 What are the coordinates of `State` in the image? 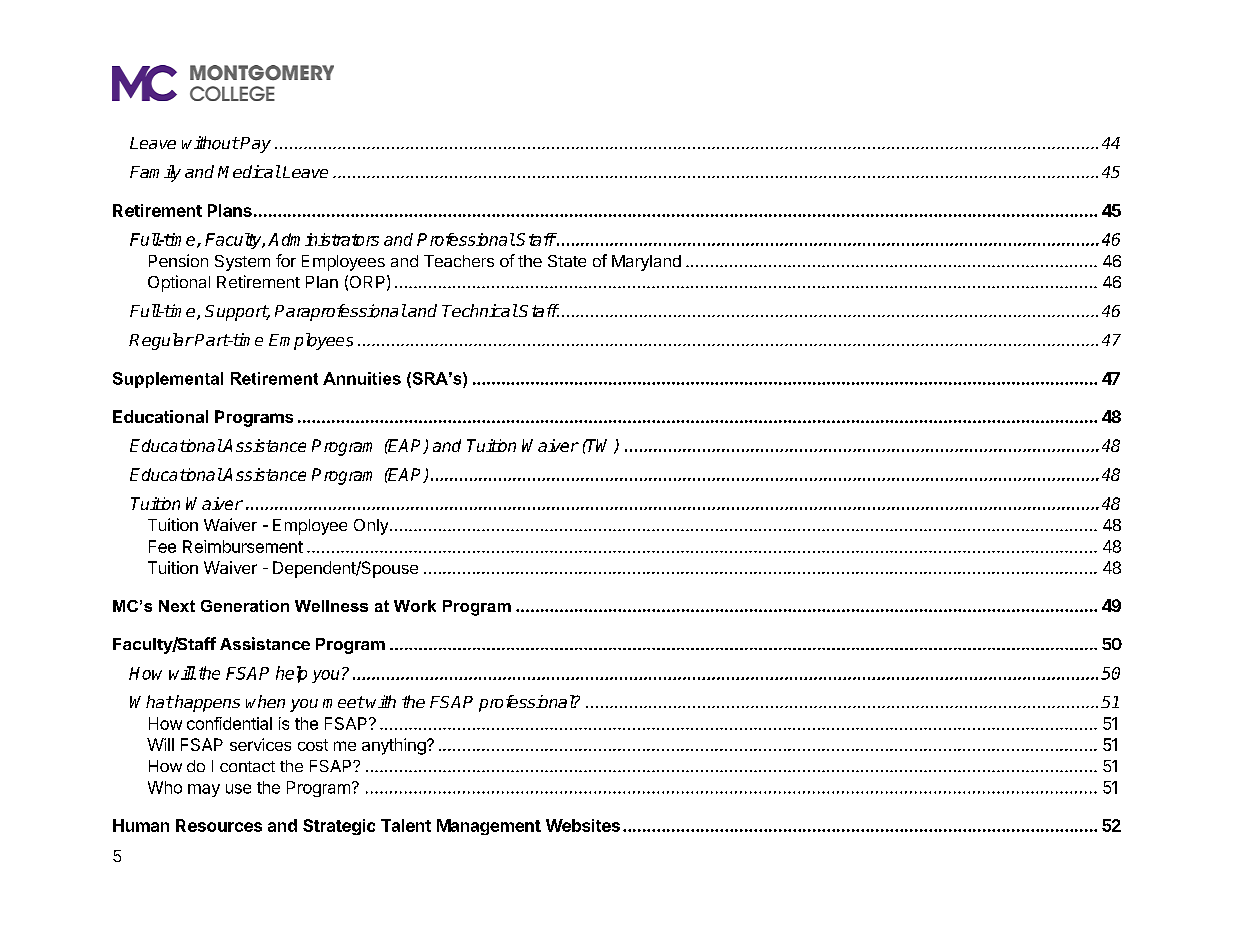 It's located at (567, 261).
